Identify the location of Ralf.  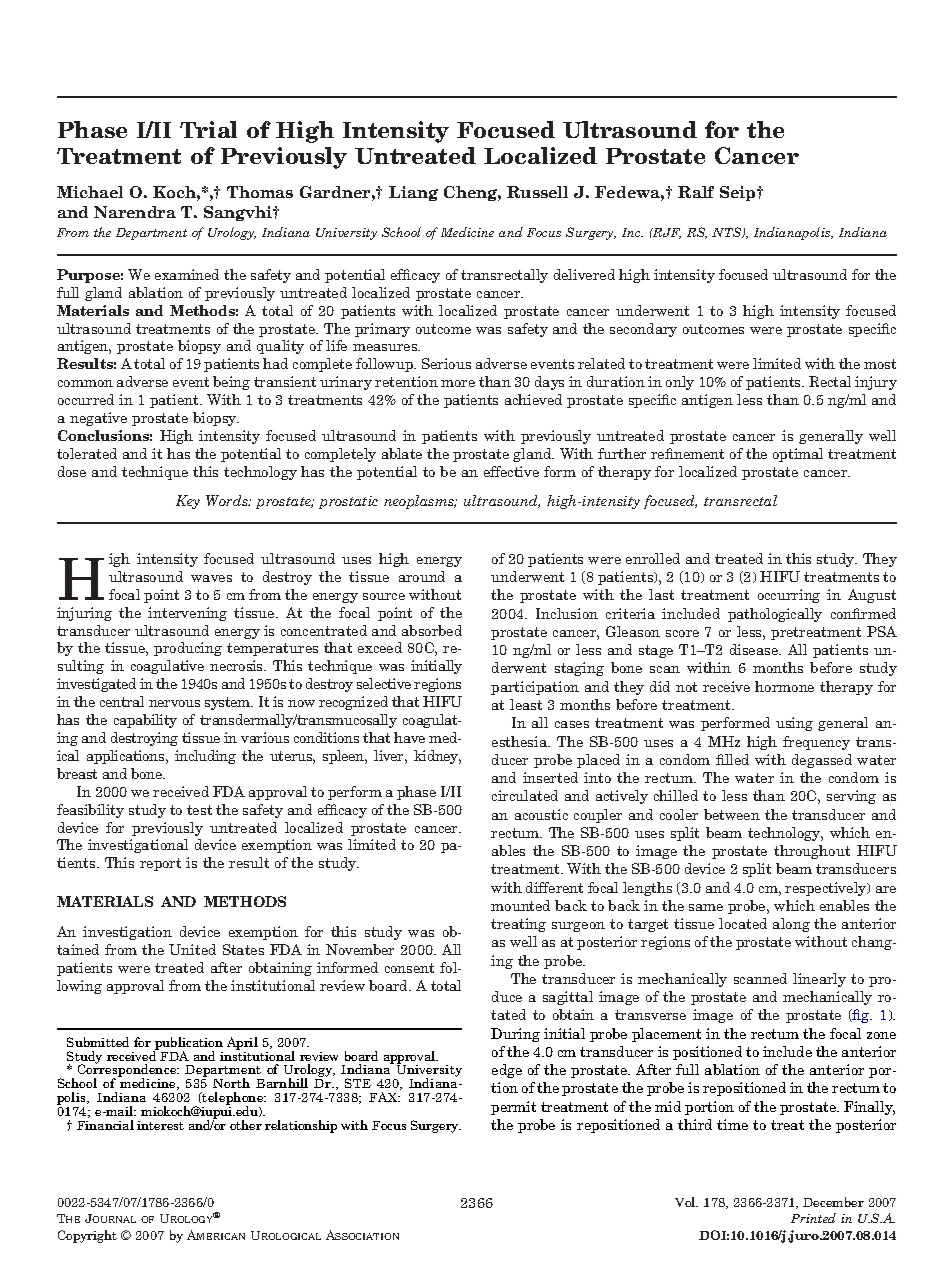
(696, 192).
